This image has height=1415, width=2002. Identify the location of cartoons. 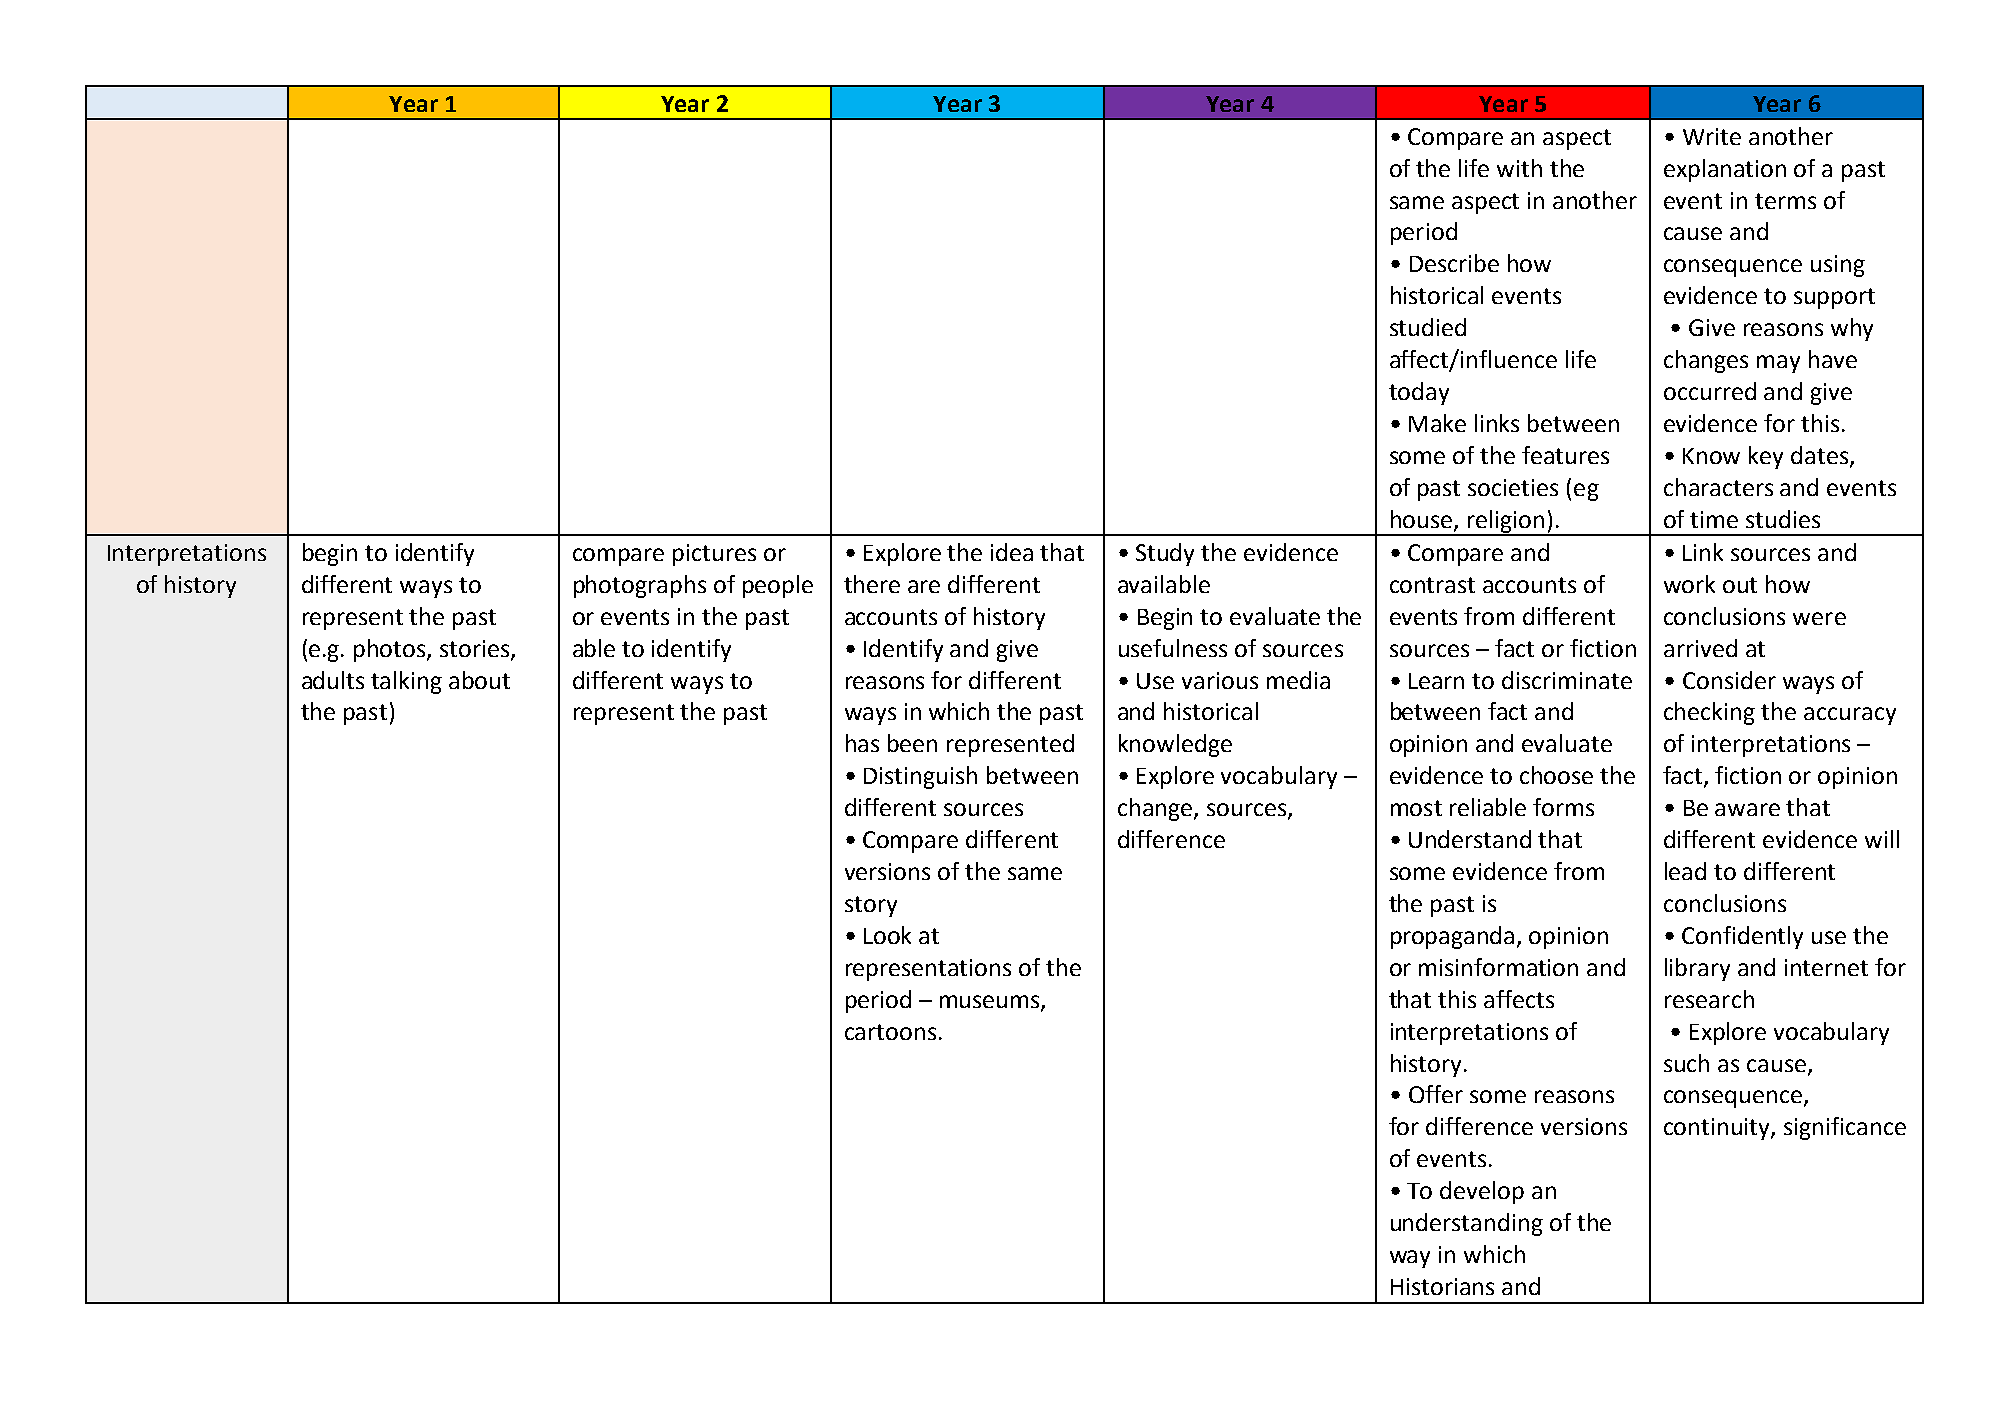
(890, 1032).
